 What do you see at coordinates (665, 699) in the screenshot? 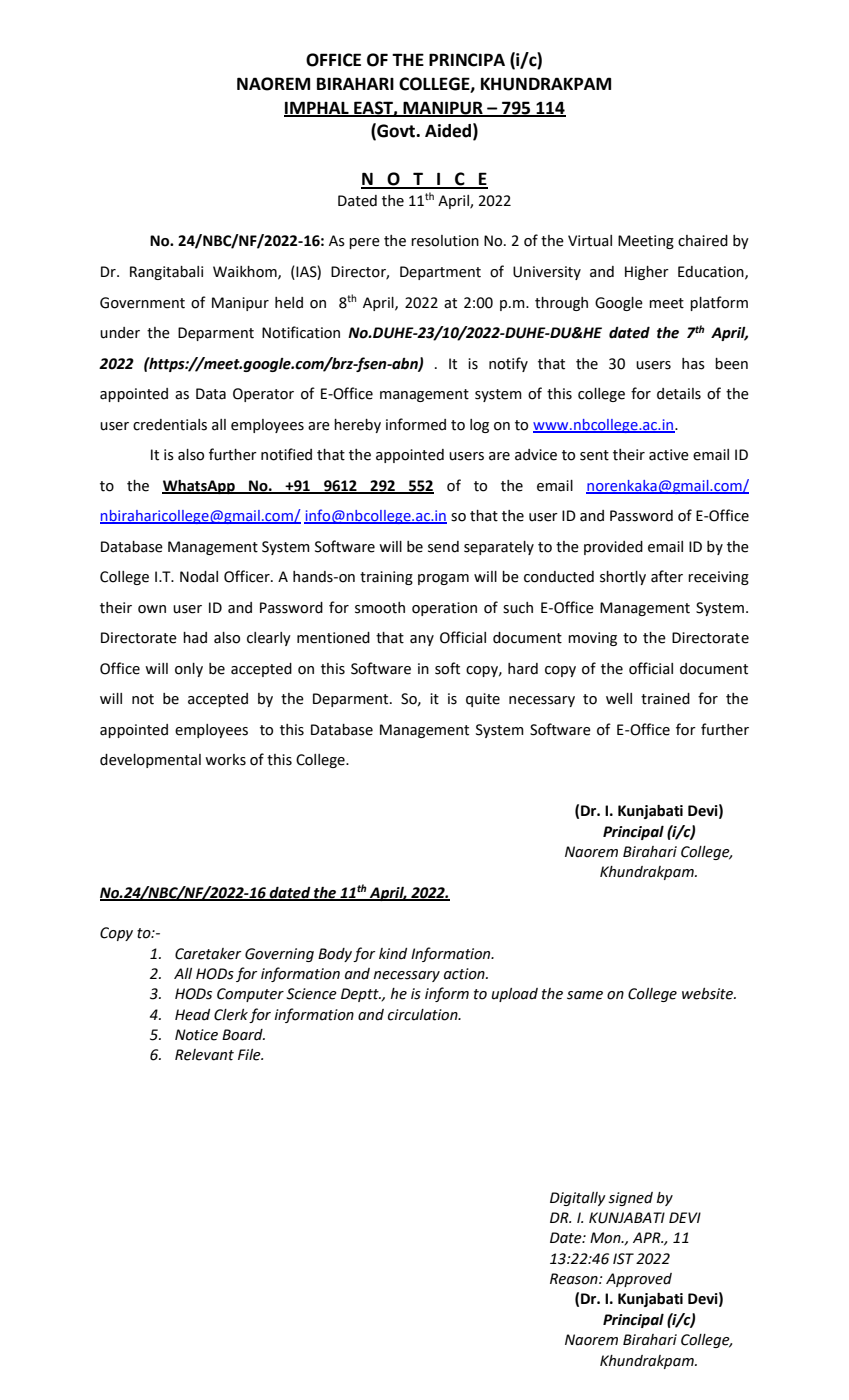
I see `trained` at bounding box center [665, 699].
